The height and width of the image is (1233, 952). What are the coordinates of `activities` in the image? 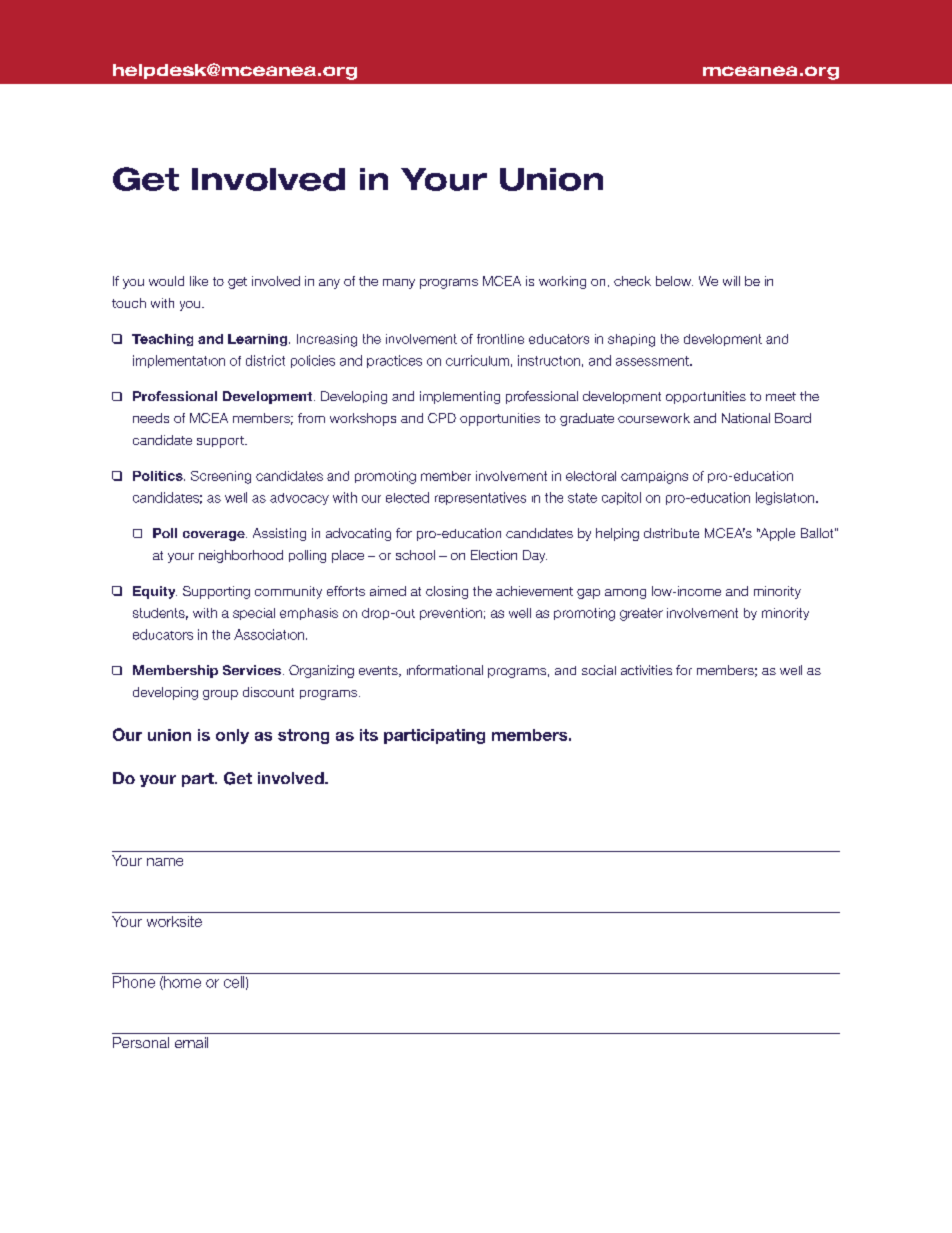 It's located at (646, 670).
